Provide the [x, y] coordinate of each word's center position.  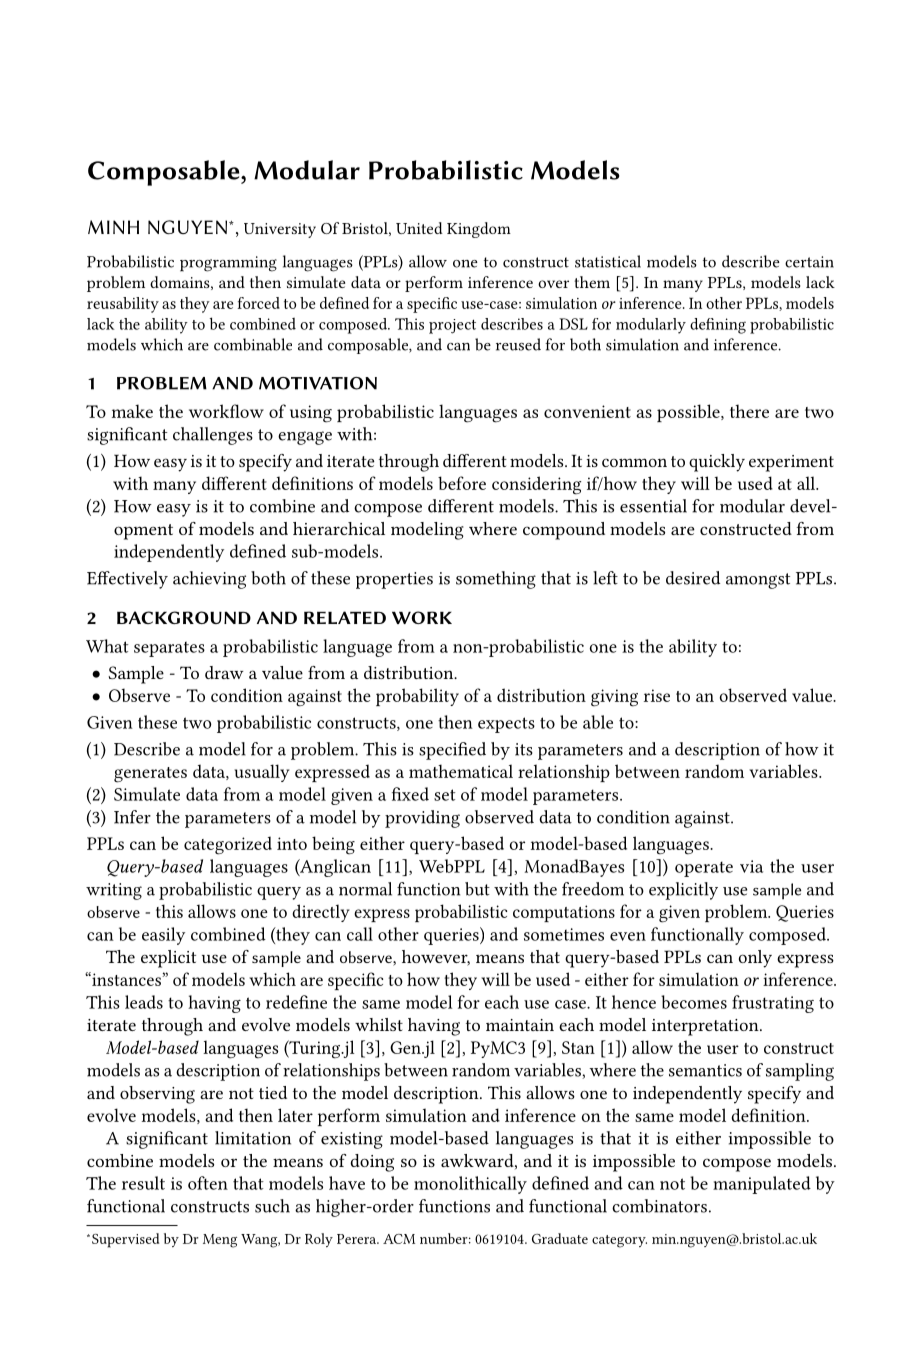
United [419, 228]
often [208, 1183]
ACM [399, 1239]
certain [809, 262]
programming [228, 264]
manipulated [762, 1185]
